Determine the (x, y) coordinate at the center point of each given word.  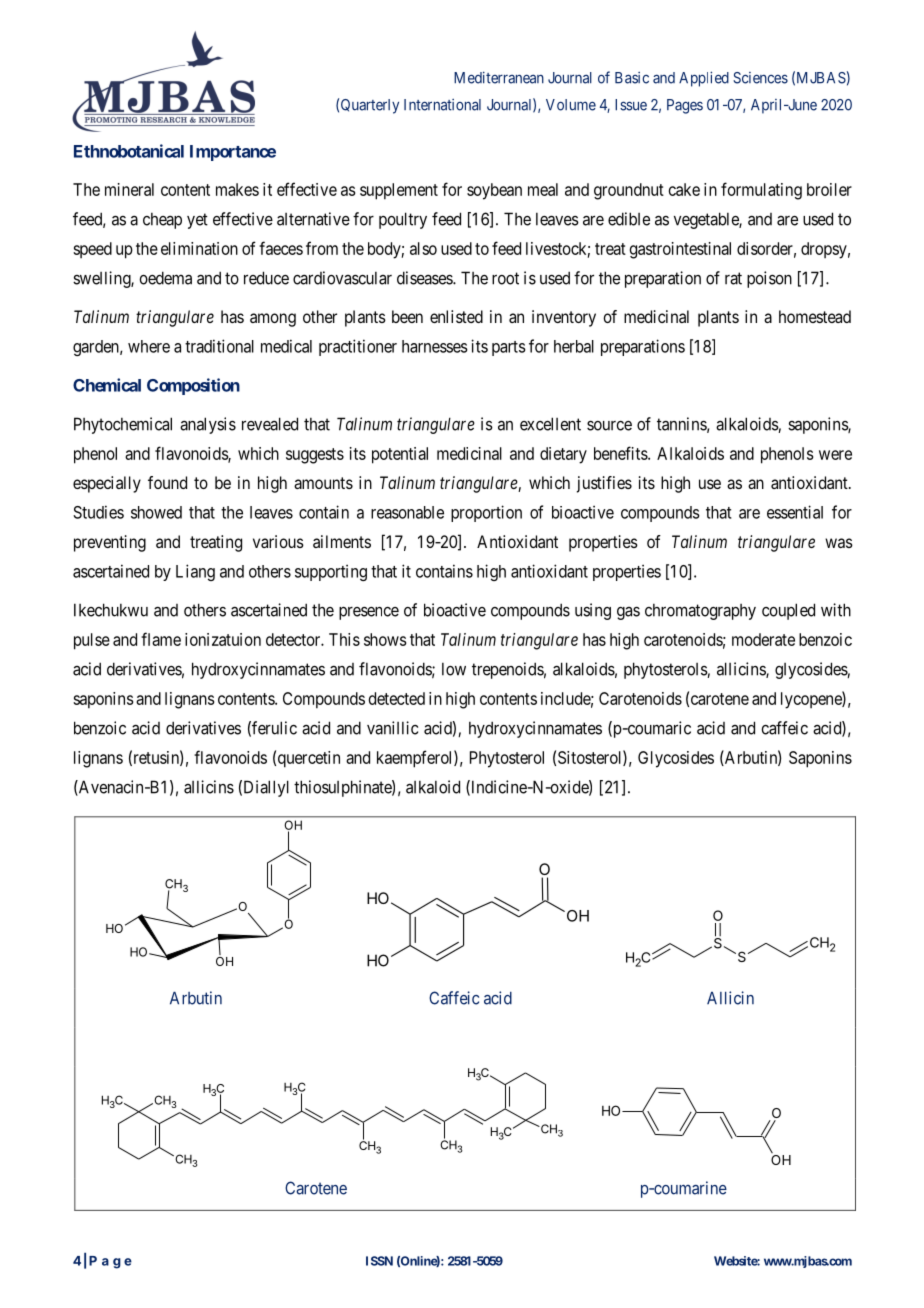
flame (161, 639)
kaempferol (416, 759)
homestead (815, 316)
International (442, 105)
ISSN (379, 1261)
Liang (195, 572)
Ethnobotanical (129, 151)
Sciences (760, 78)
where (149, 346)
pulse (92, 641)
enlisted (456, 316)
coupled (788, 611)
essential (795, 512)
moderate (763, 639)
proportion (486, 513)
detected (397, 698)
